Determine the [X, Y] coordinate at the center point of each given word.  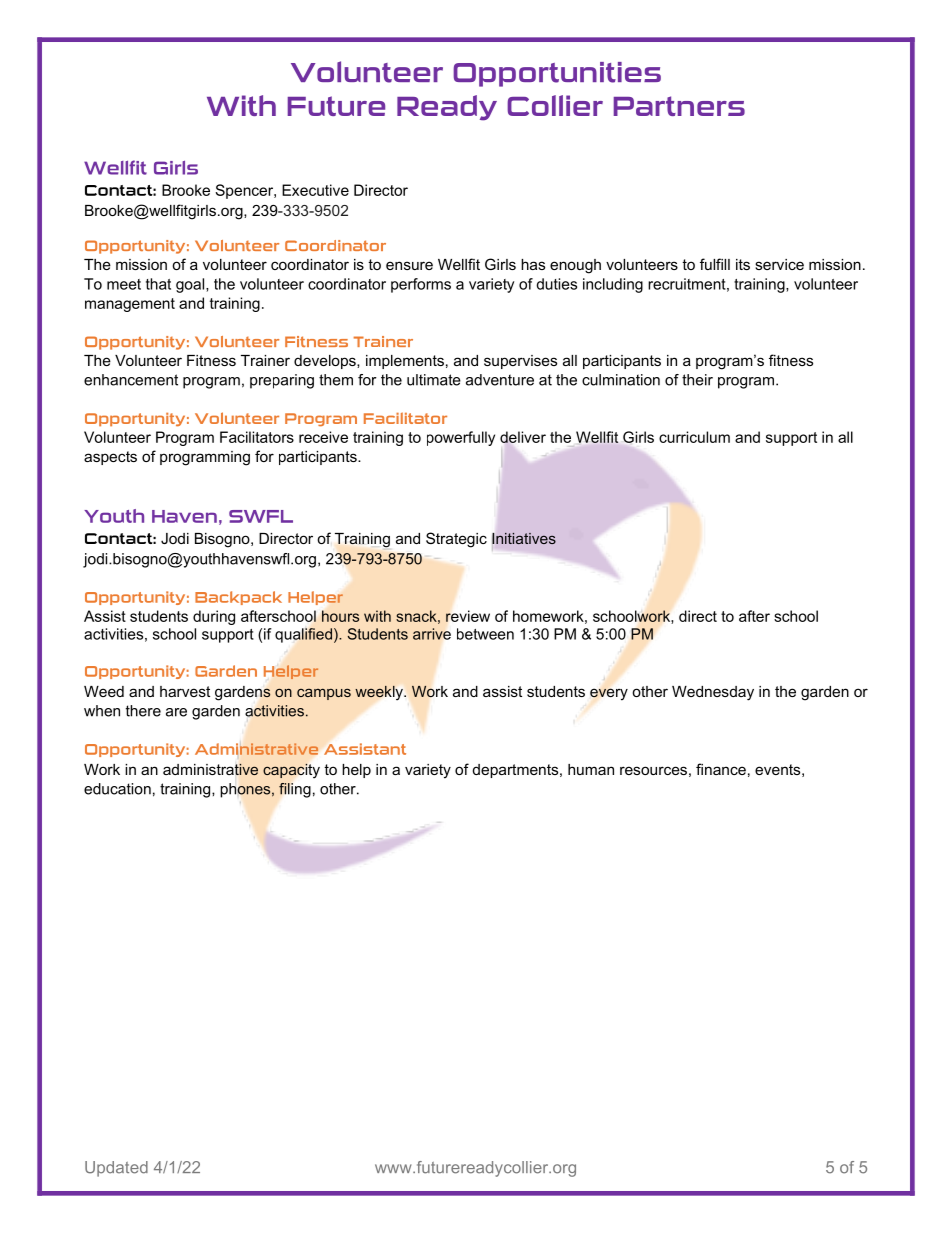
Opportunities [557, 74]
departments [517, 771]
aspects [110, 458]
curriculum [694, 437]
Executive [315, 190]
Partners [679, 106]
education [117, 789]
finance [721, 769]
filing [295, 790]
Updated [116, 1169]
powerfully [461, 438]
